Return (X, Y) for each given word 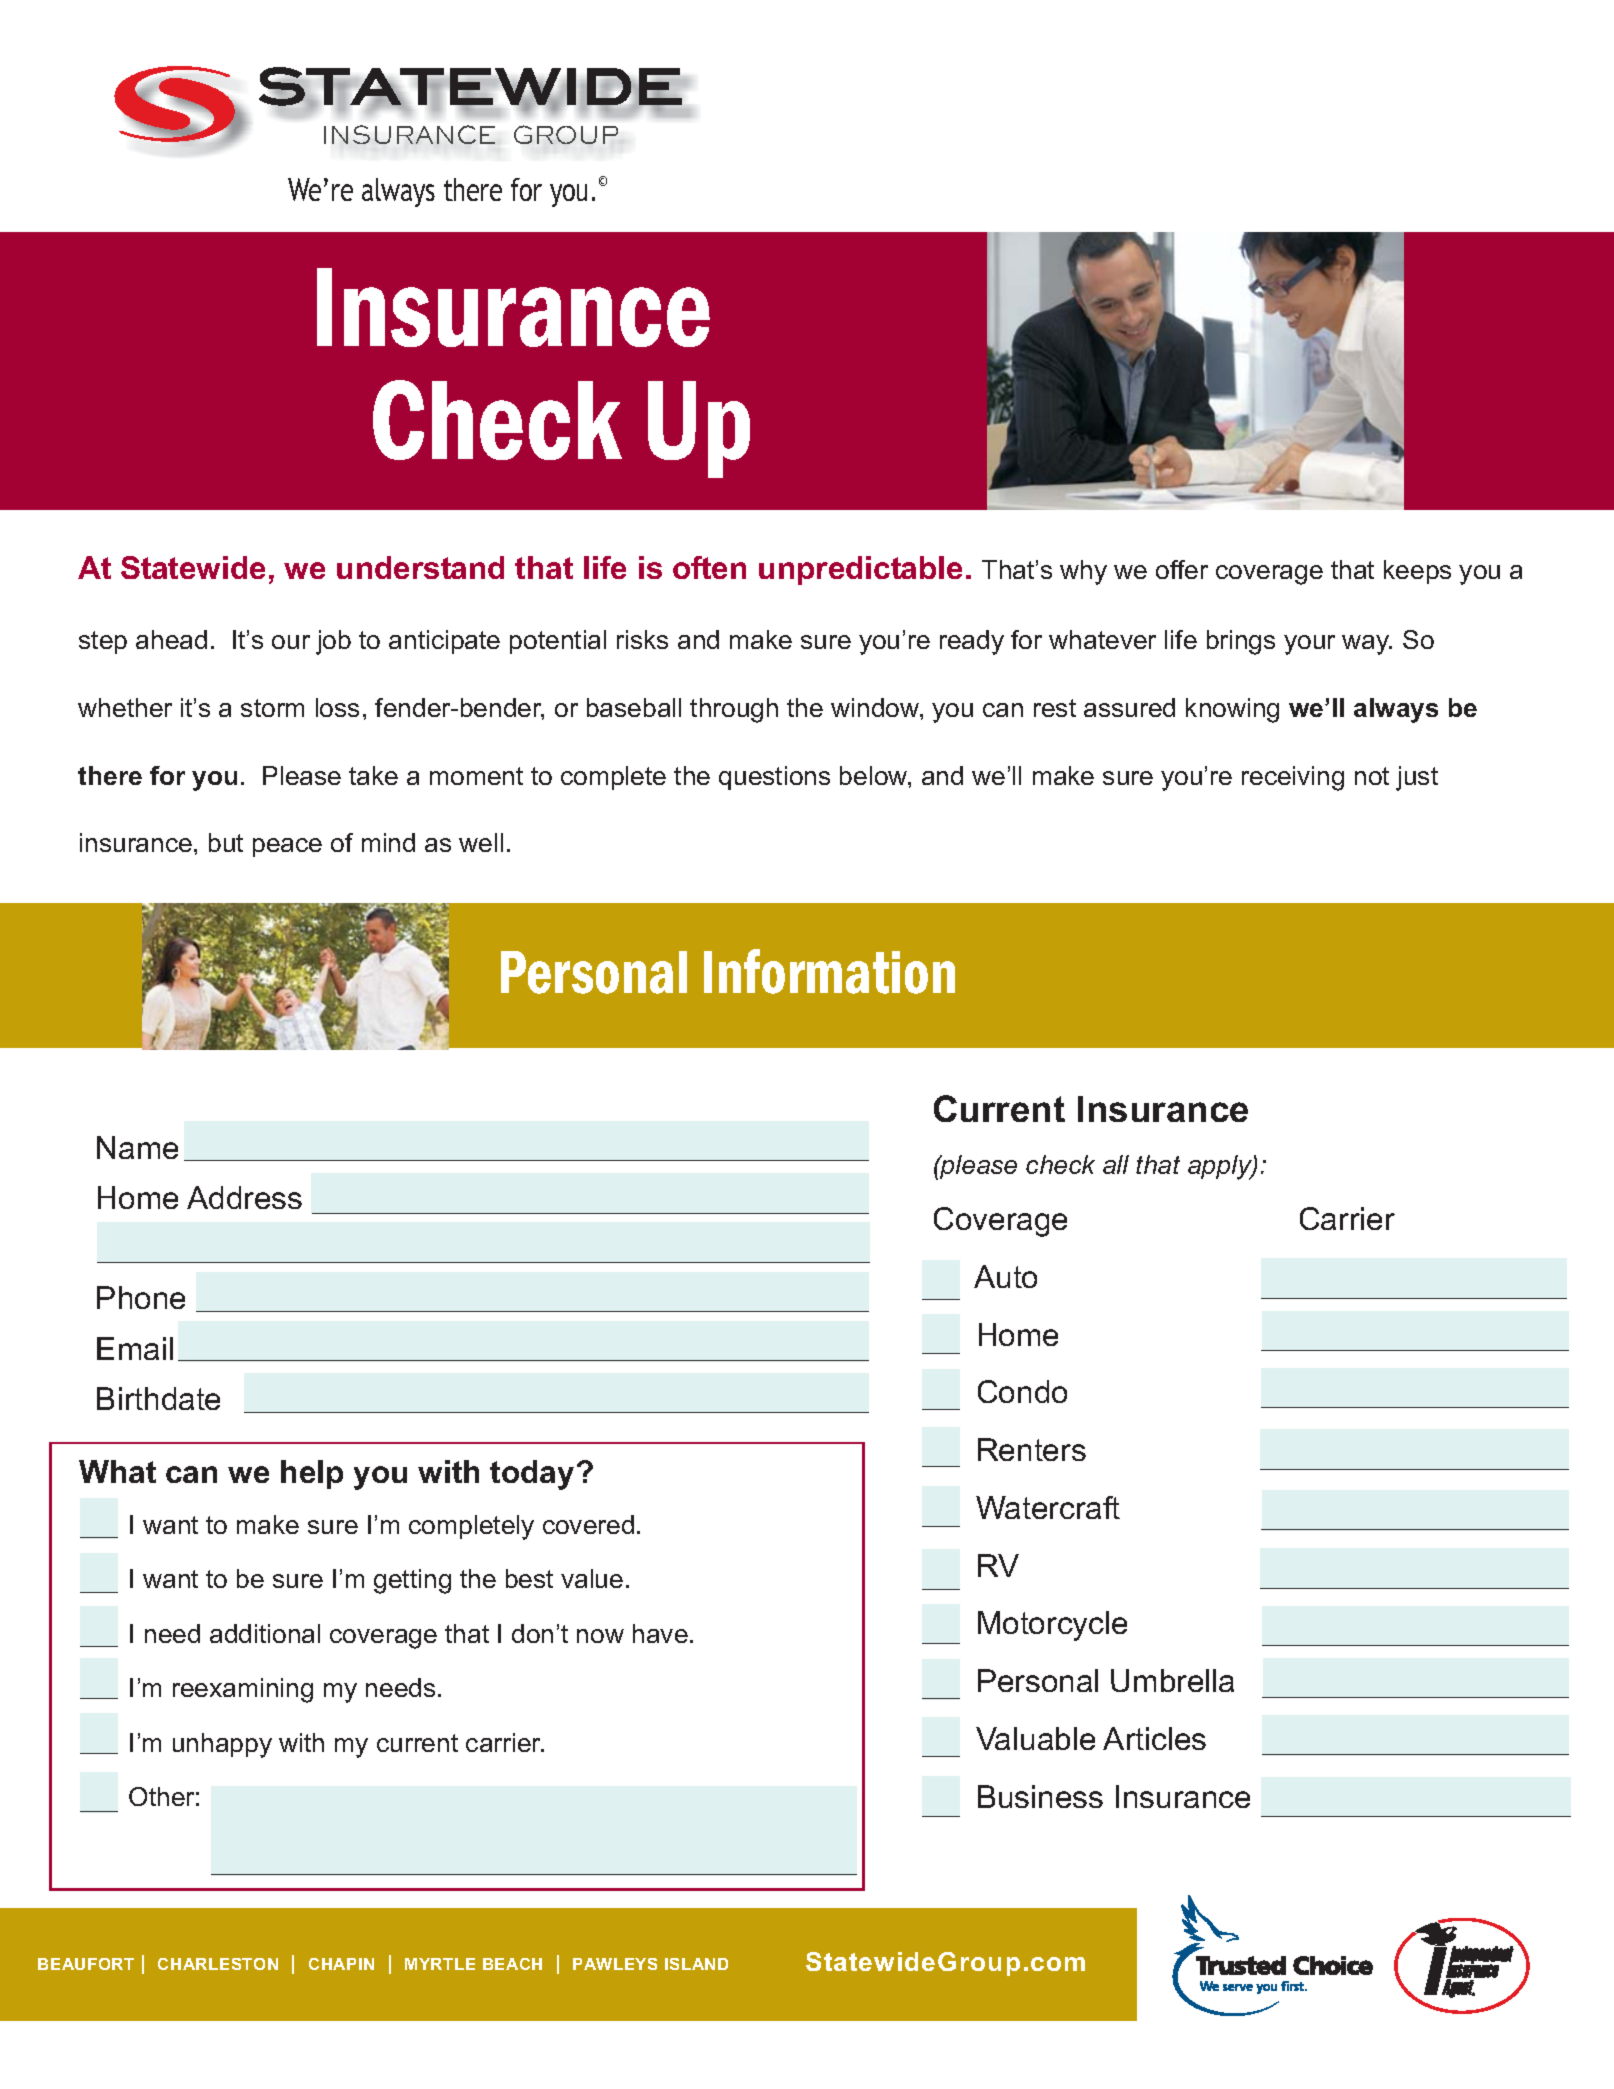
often (709, 567)
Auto (1005, 1276)
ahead (171, 639)
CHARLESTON (218, 1964)
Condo (1022, 1391)
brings (1241, 642)
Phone (141, 1297)
